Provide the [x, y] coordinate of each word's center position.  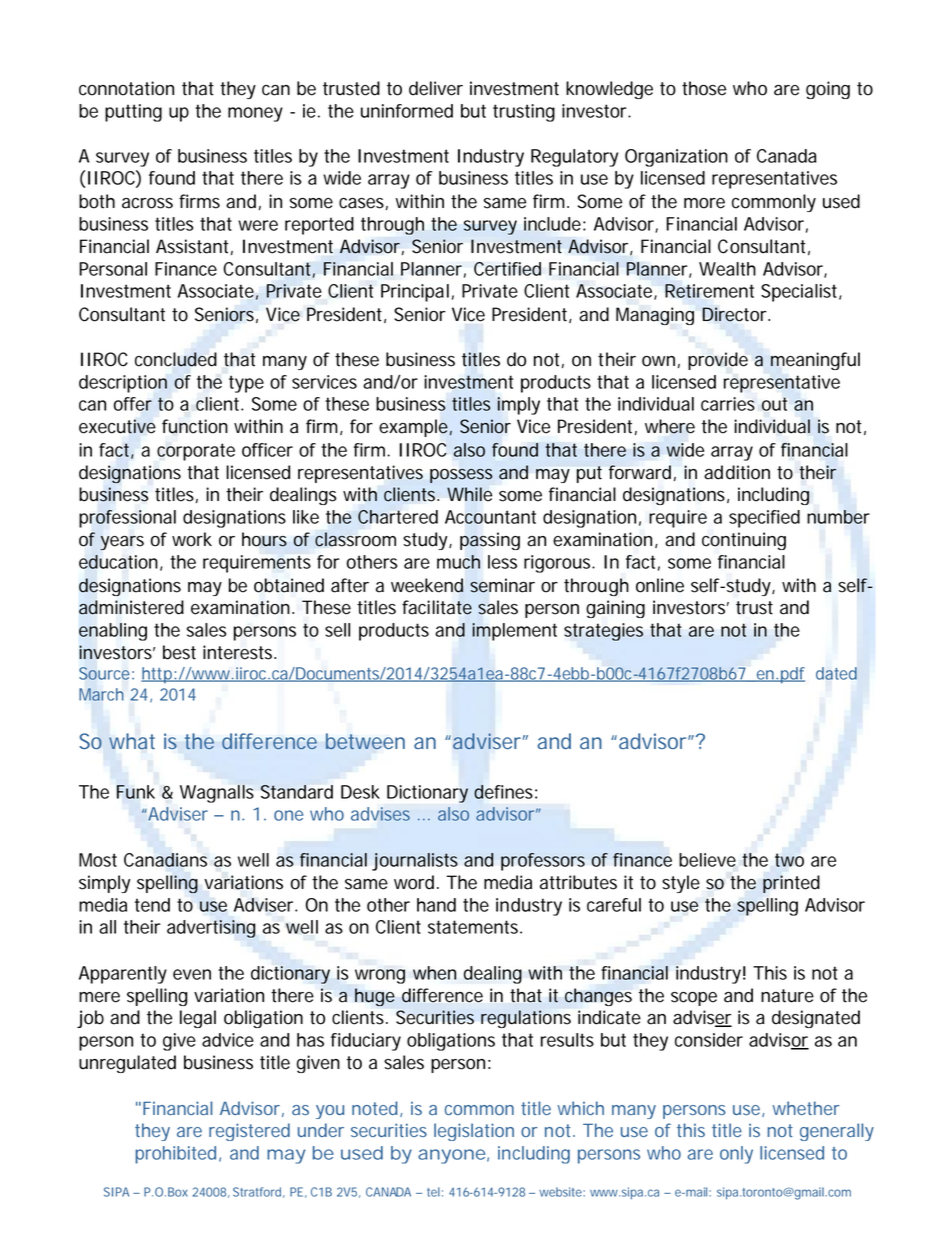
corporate [196, 452]
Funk [136, 792]
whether [806, 1108]
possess [461, 476]
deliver [436, 88]
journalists [415, 862]
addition [737, 472]
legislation [474, 1132]
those [704, 88]
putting [133, 113]
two [789, 860]
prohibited [177, 1155]
